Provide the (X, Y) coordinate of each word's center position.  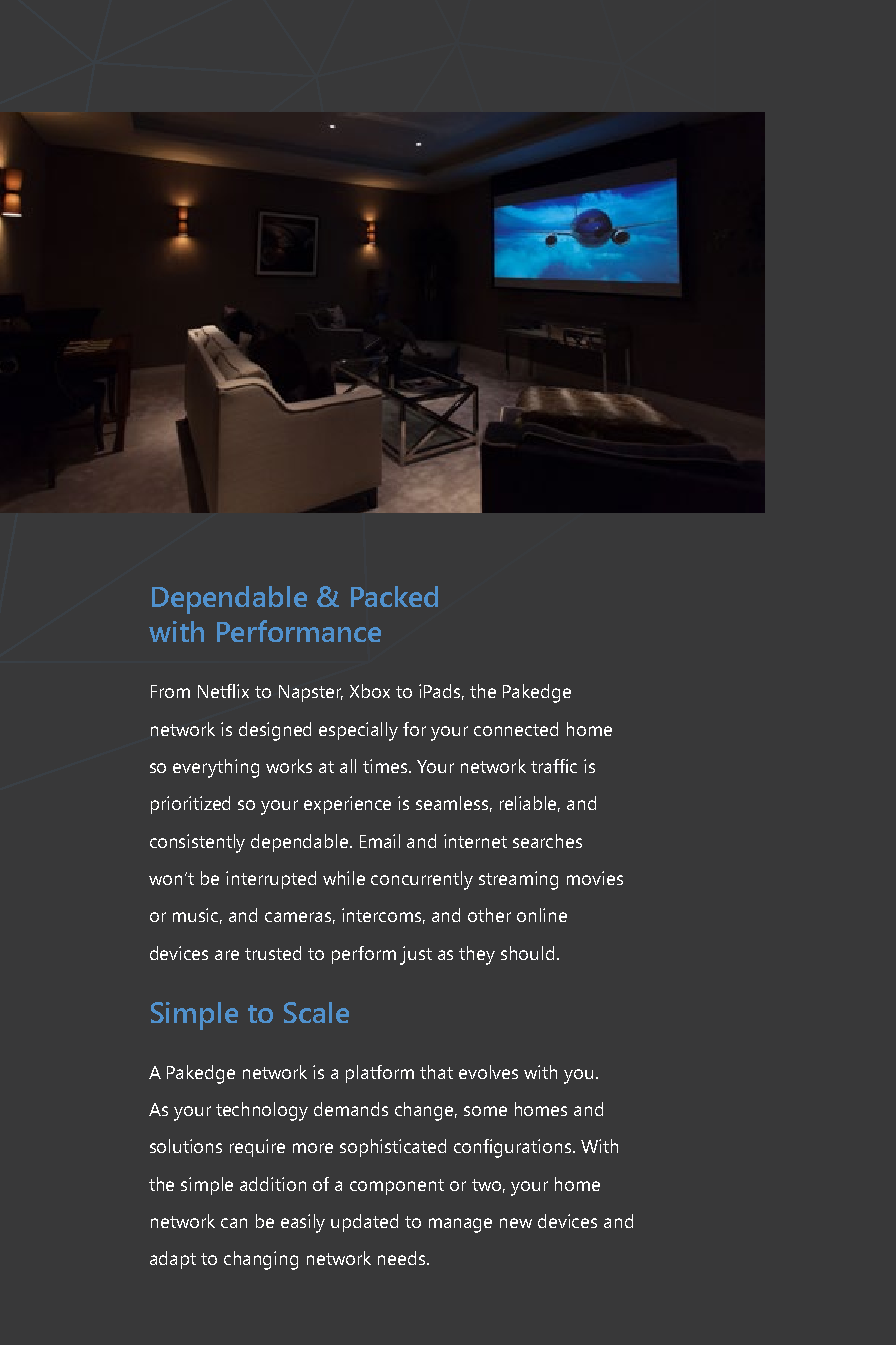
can (234, 1223)
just (416, 955)
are (227, 955)
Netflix (223, 691)
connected (516, 729)
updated (364, 1223)
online (542, 915)
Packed (394, 596)
